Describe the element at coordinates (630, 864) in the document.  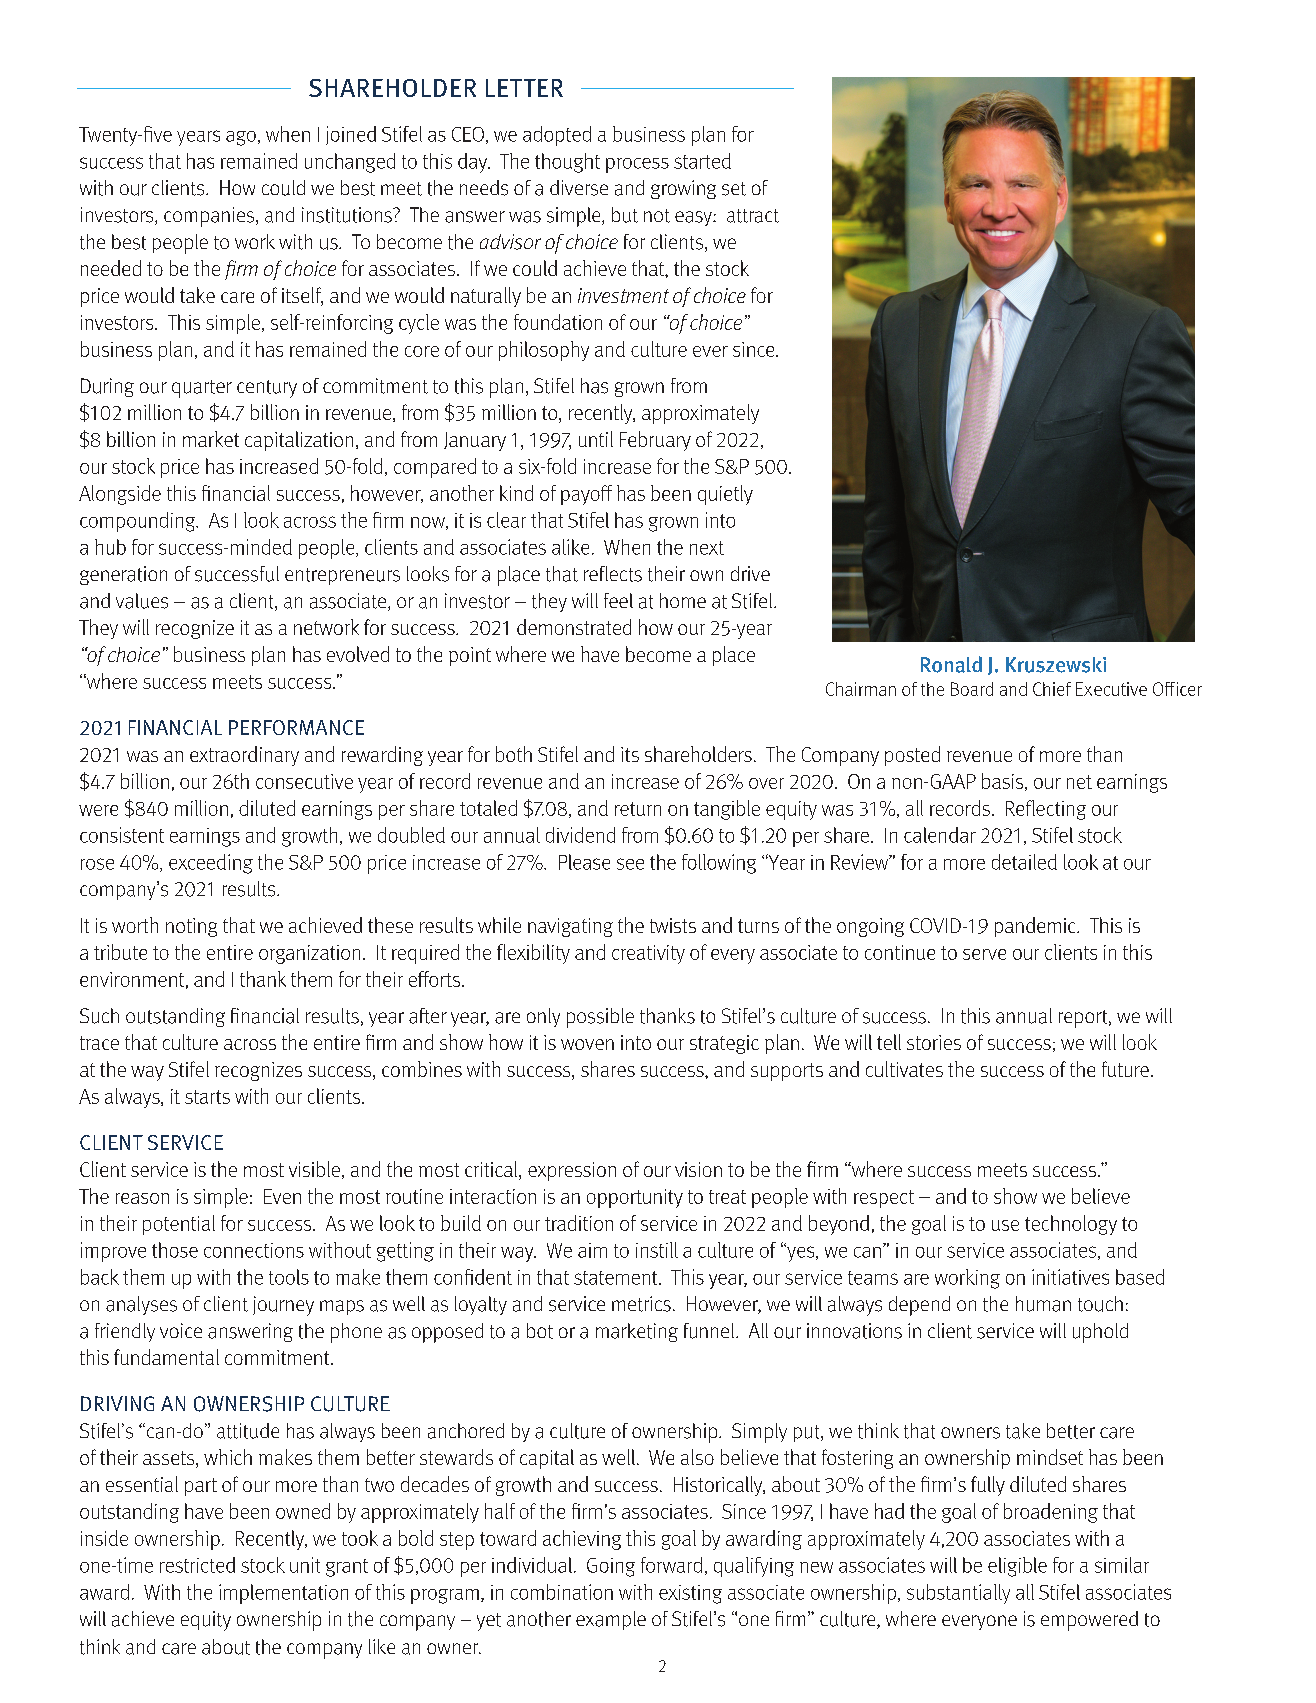
I see `see` at that location.
